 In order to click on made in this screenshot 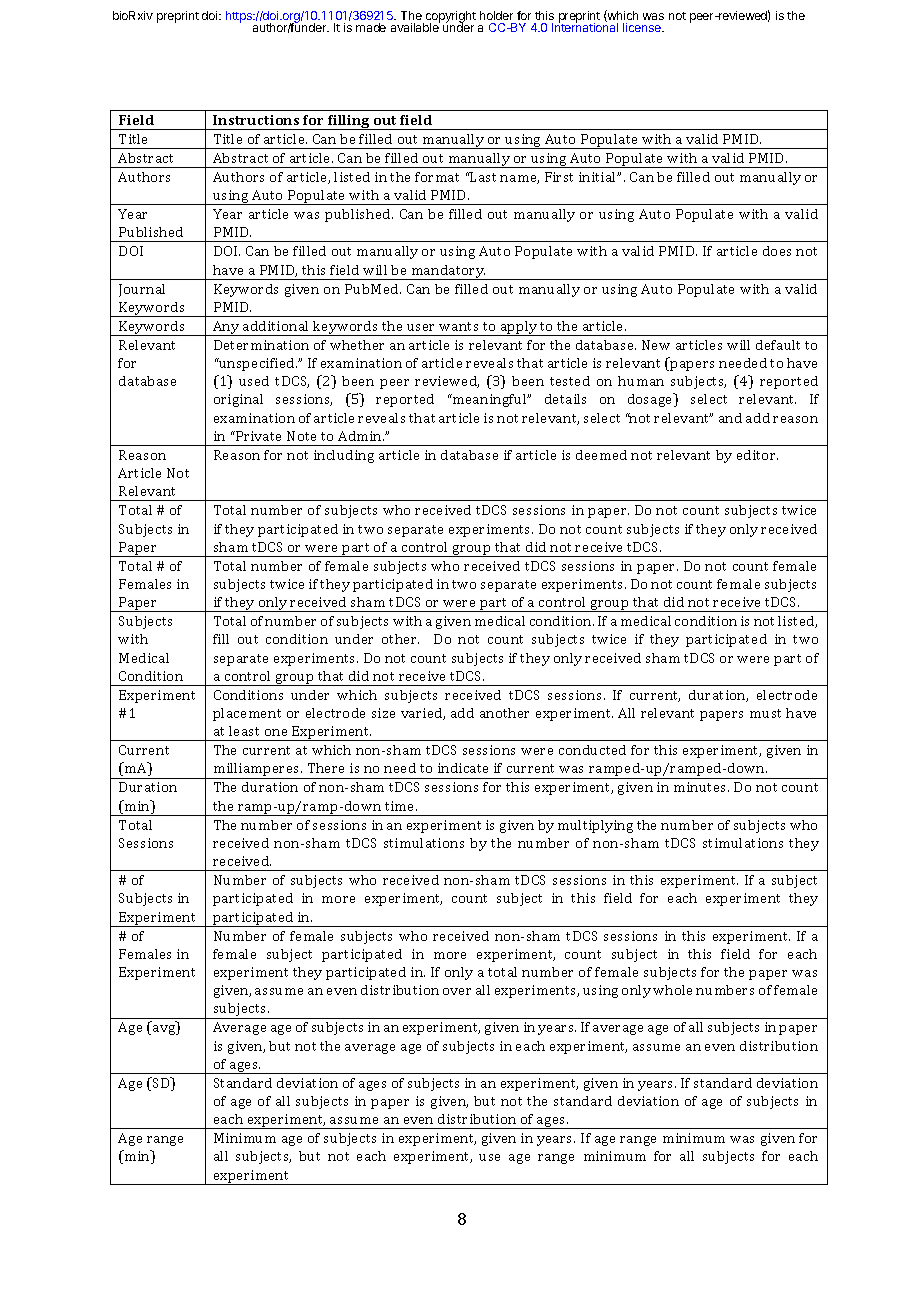, I will do `click(371, 27)`.
